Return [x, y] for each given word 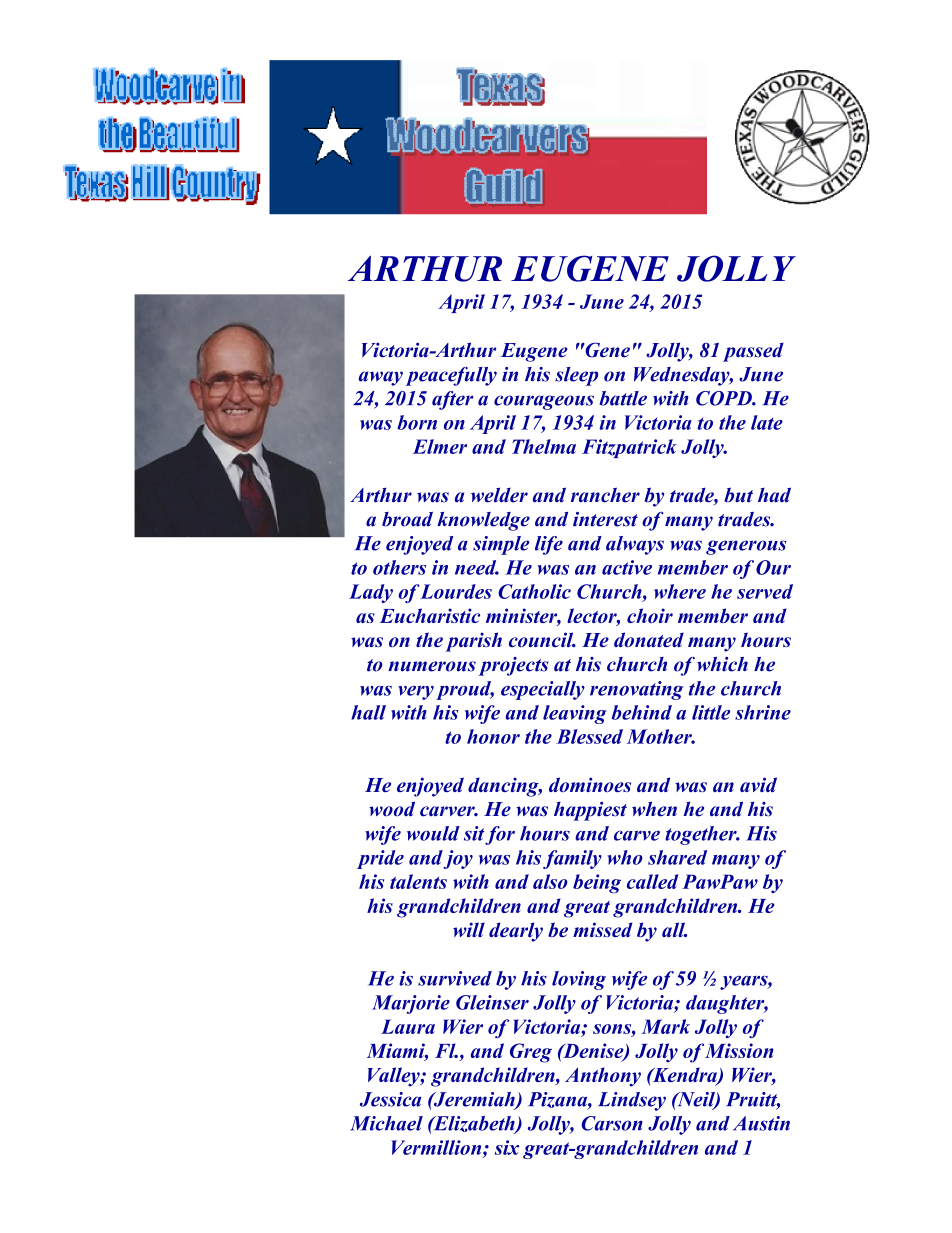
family [572, 859]
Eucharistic [429, 615]
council [542, 639]
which [722, 664]
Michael [386, 1123]
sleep [576, 376]
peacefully [451, 376]
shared [677, 857]
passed [753, 352]
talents [418, 881]
